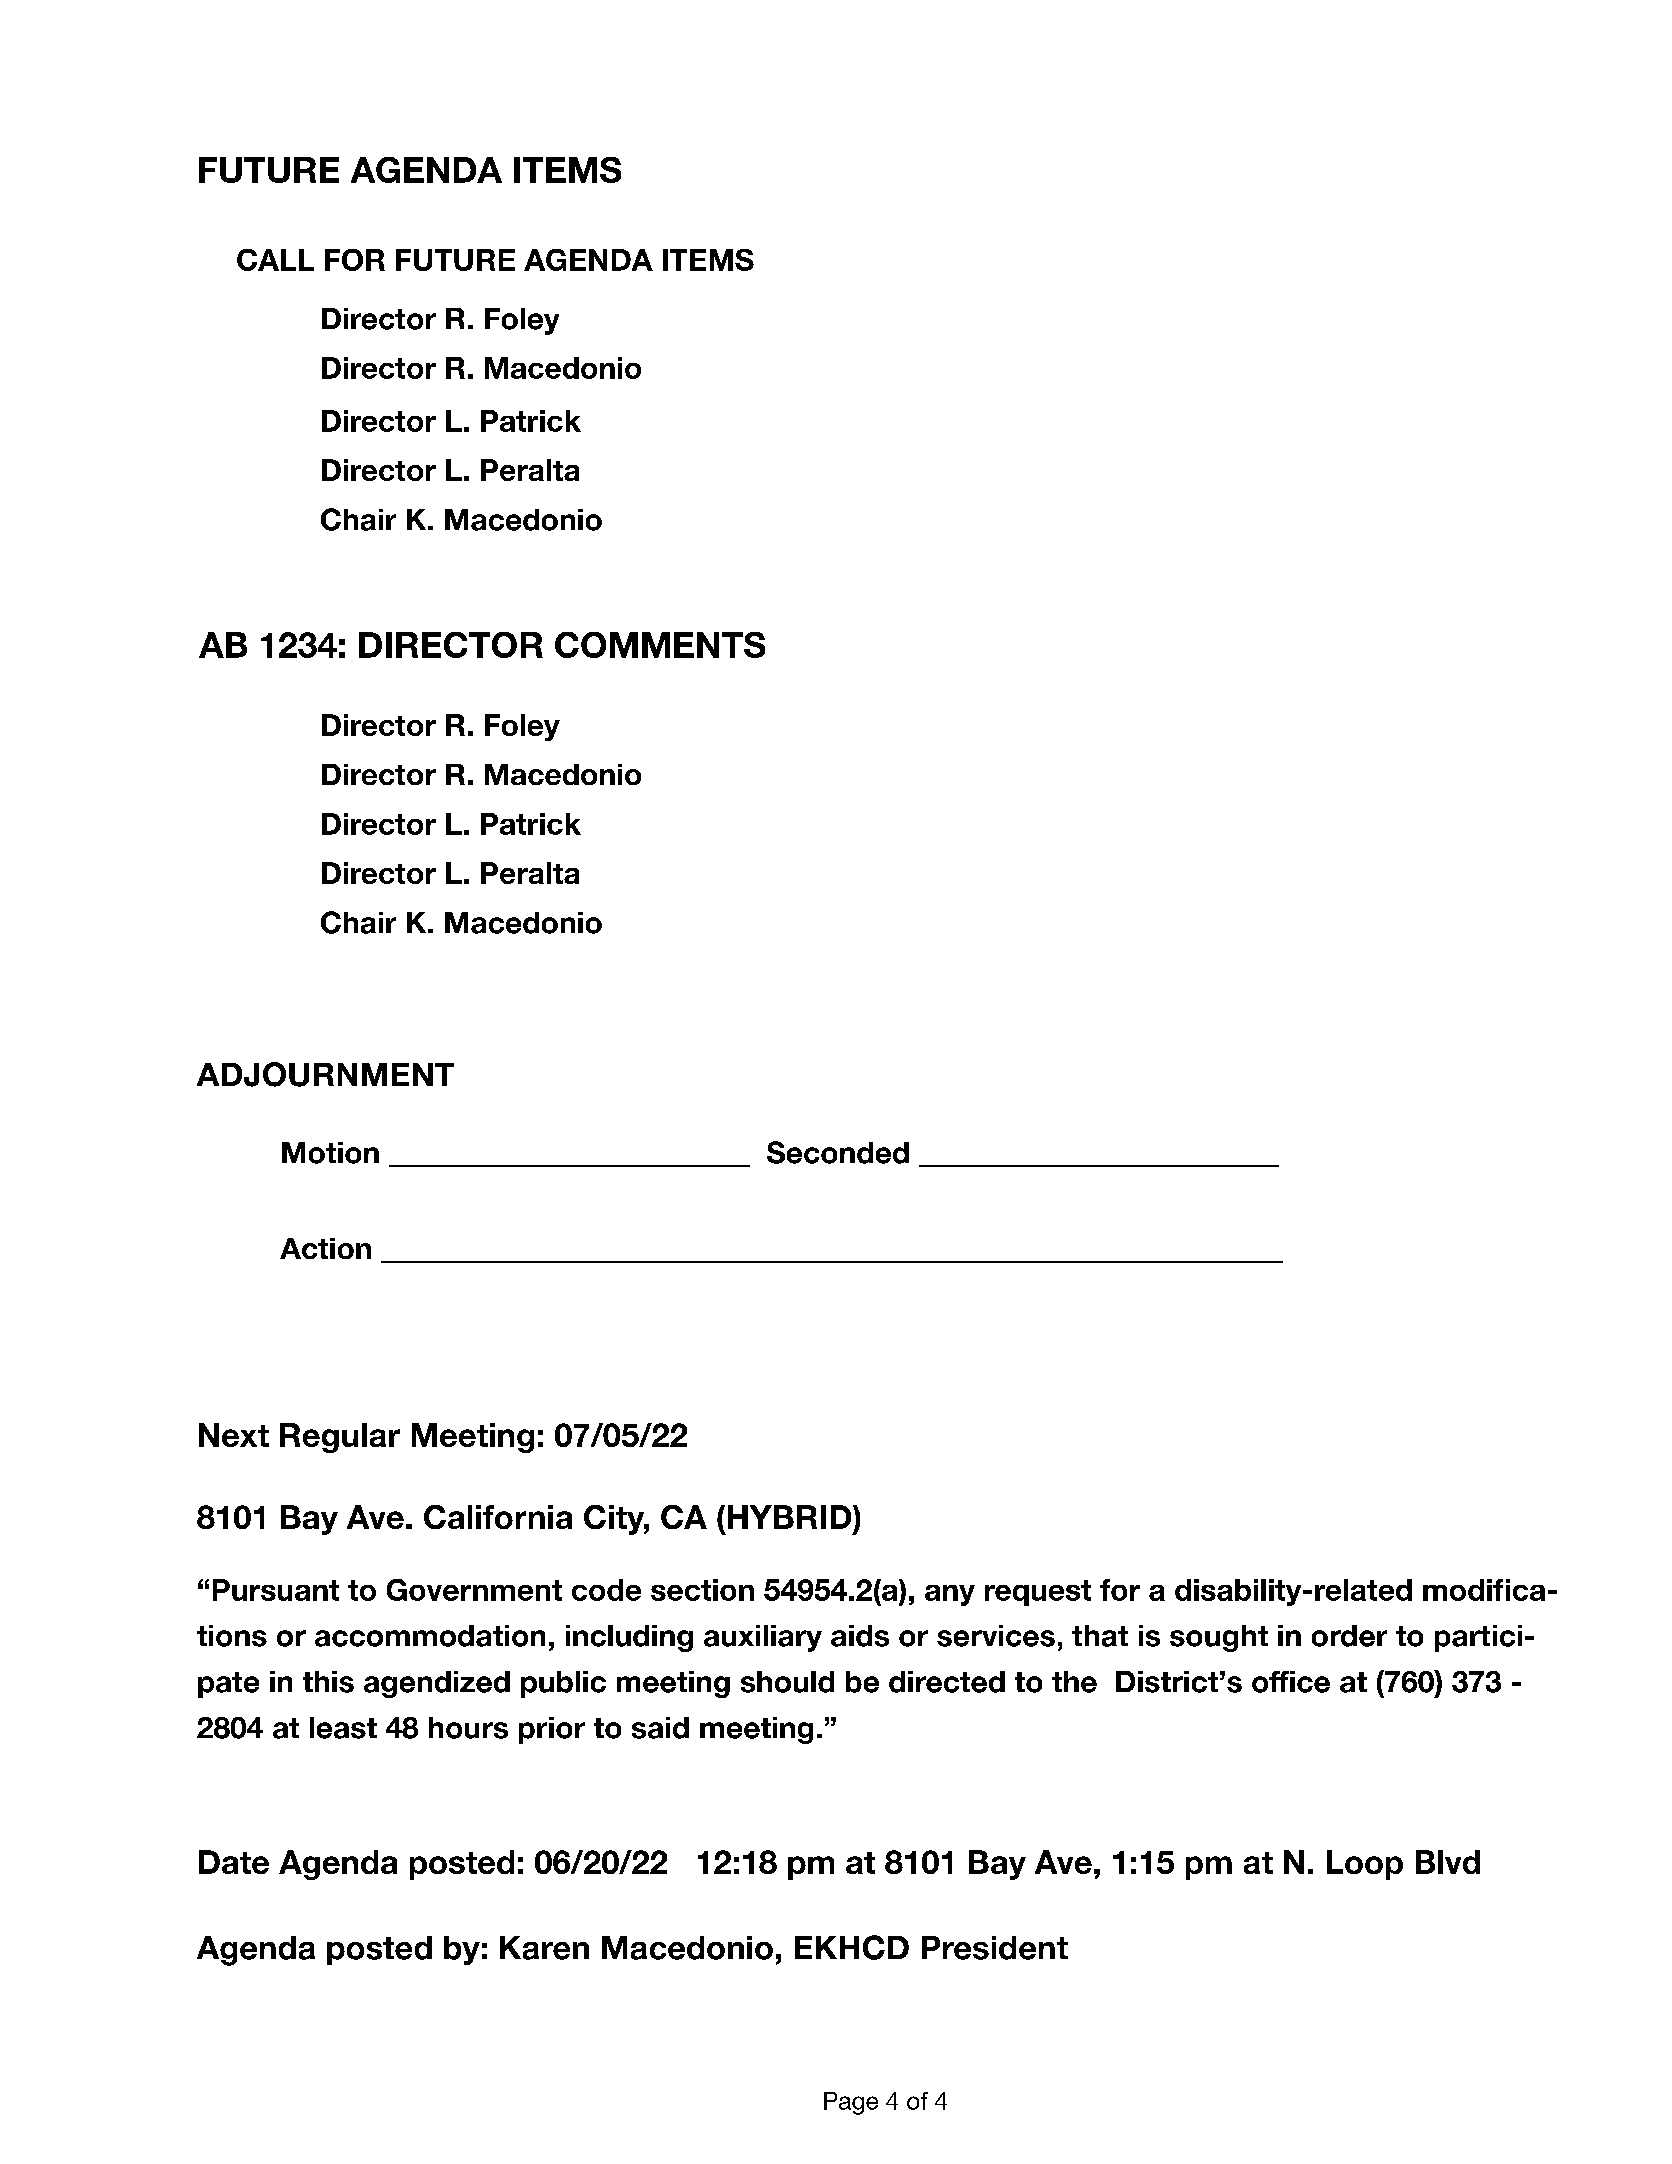  I want to click on COMMENTS, so click(660, 645).
